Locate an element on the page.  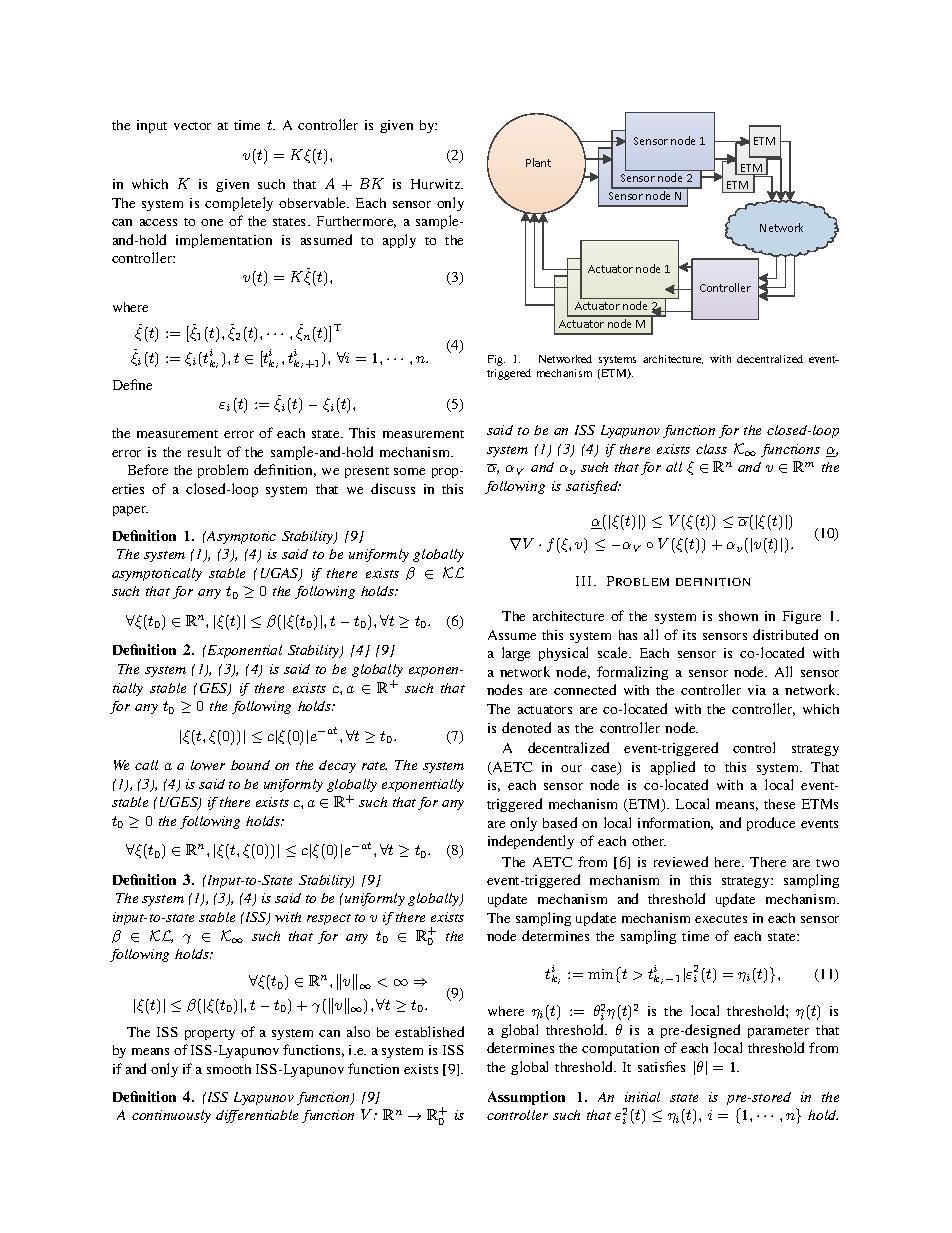
smooth is located at coordinates (229, 1069).
